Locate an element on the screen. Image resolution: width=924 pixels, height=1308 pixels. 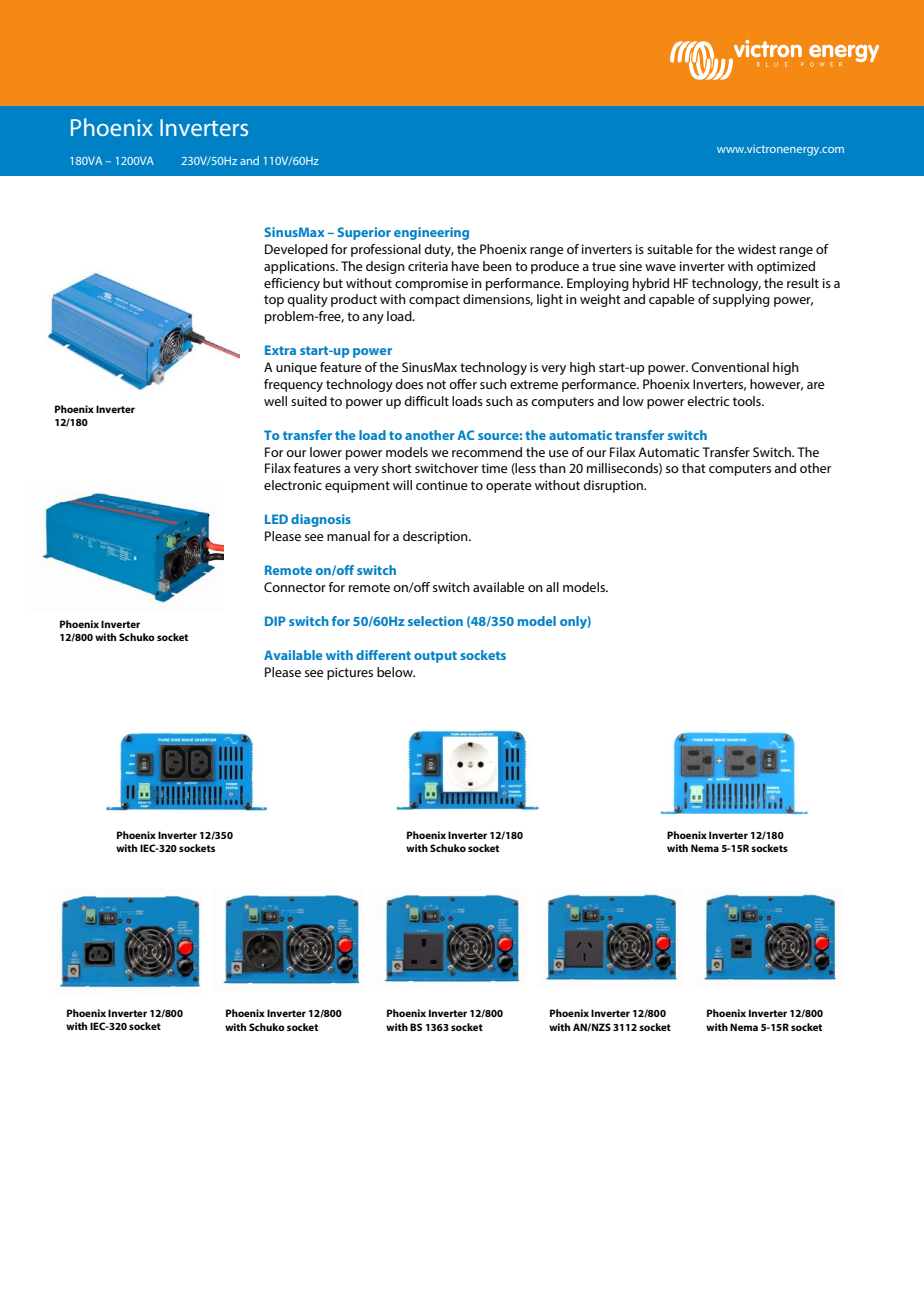
widest is located at coordinates (757, 249).
